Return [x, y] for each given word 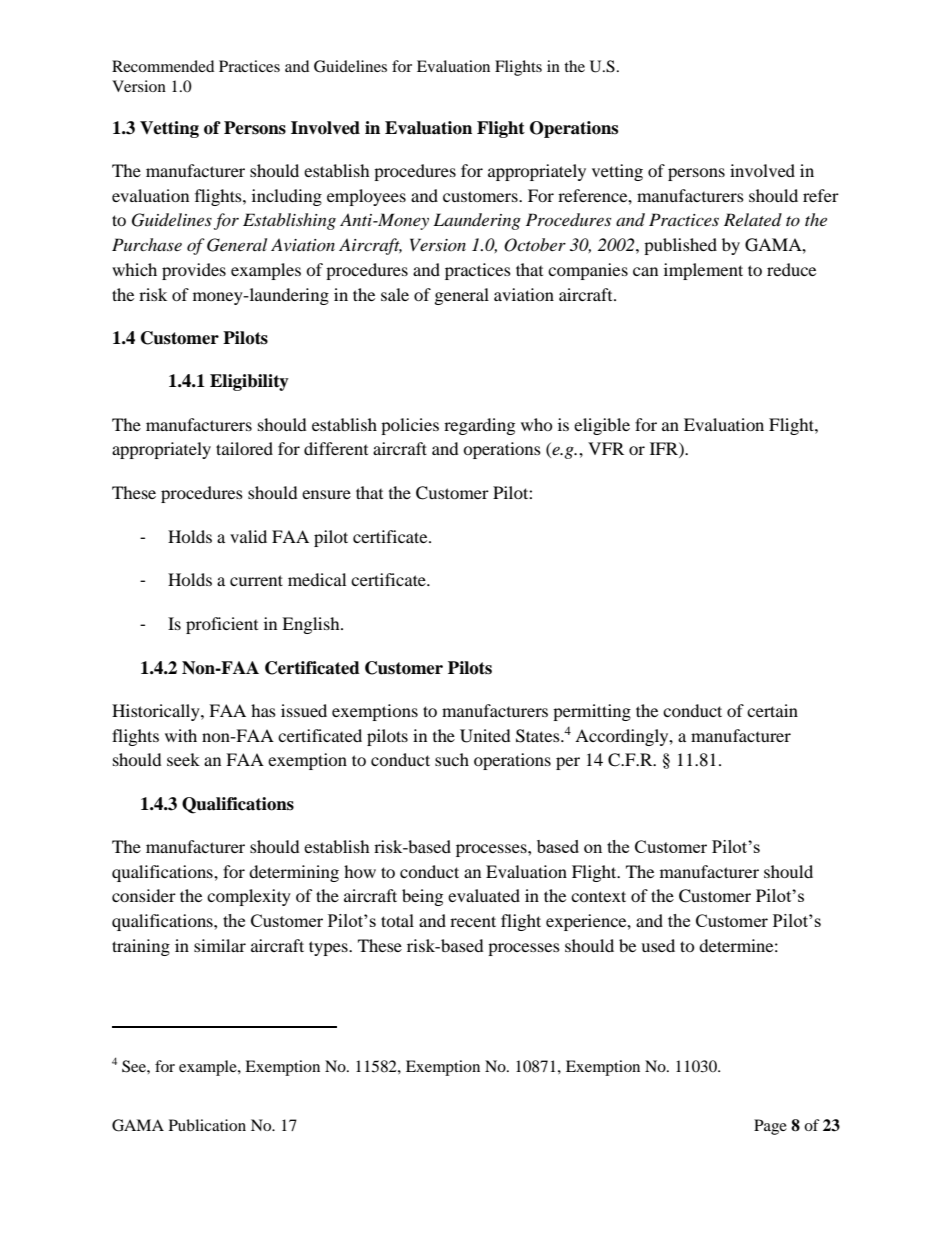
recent [473, 921]
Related [753, 219]
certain [772, 710]
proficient [222, 625]
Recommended [163, 66]
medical [317, 579]
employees [366, 197]
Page [770, 1127]
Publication [207, 1125]
